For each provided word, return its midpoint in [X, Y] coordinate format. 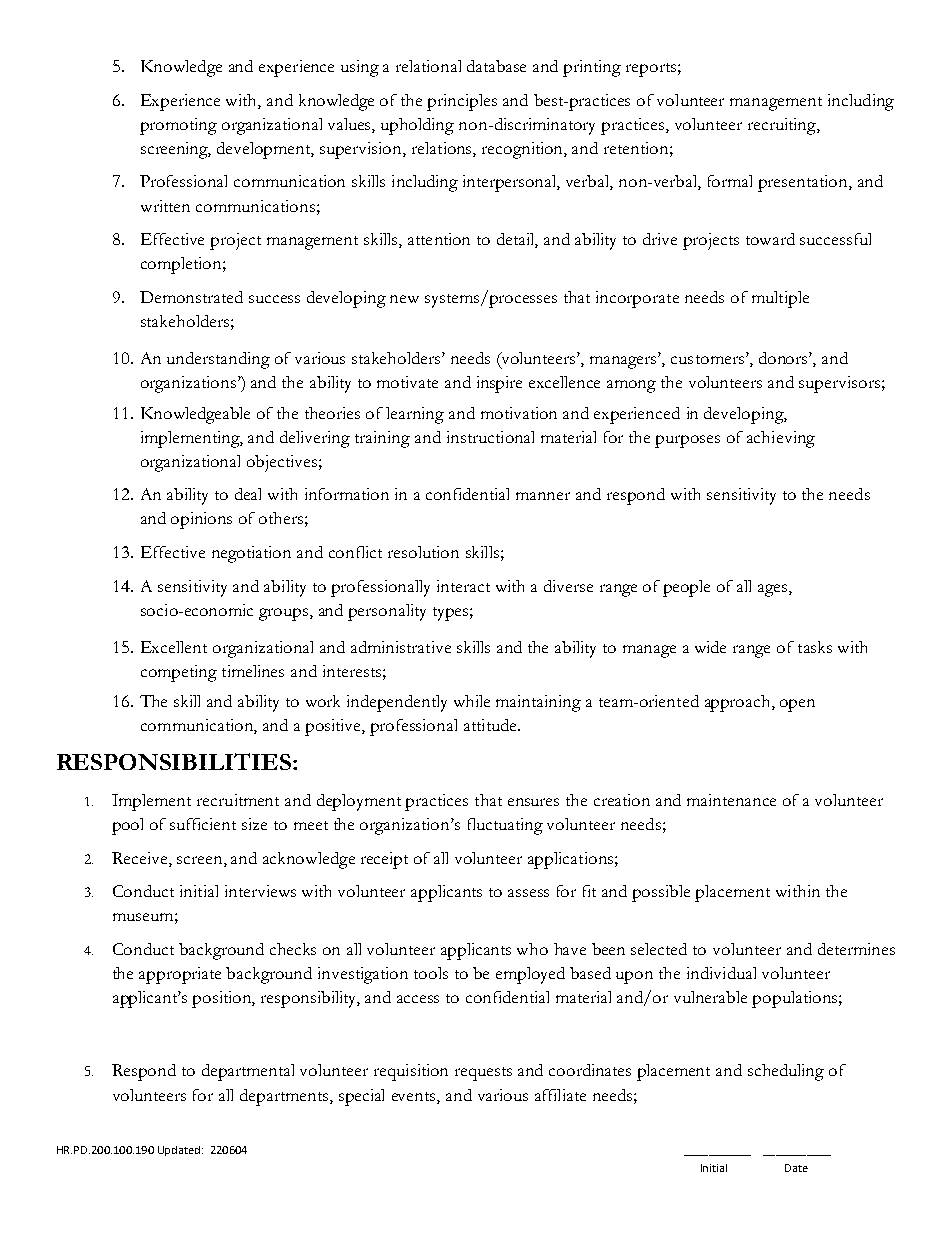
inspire [499, 384]
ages [774, 590]
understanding [218, 360]
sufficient [203, 824]
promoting [178, 126]
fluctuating [505, 826]
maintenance [731, 800]
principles [462, 102]
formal [730, 181]
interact [463, 586]
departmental [248, 1072]
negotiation [251, 554]
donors [784, 358]
